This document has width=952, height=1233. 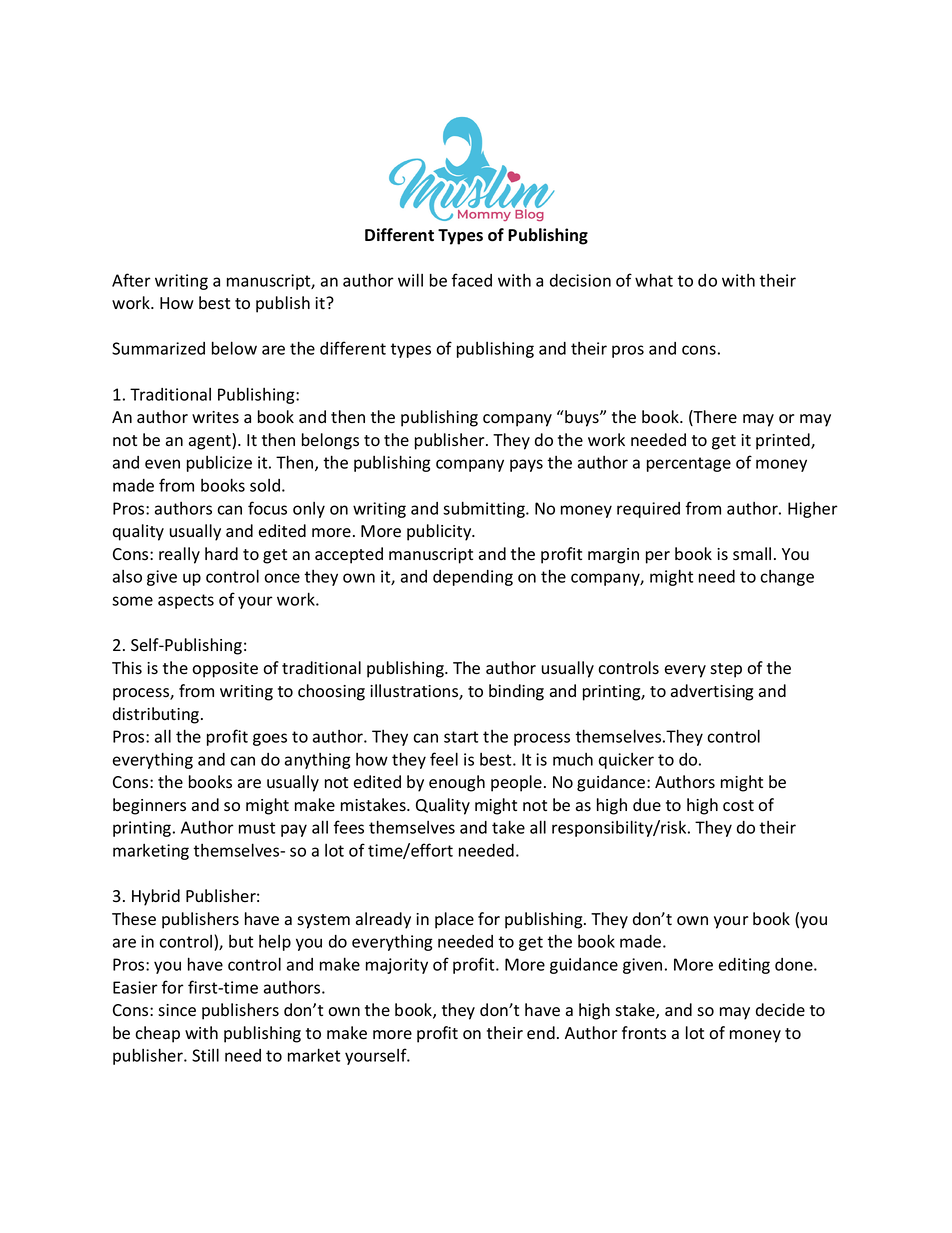 I want to click on what, so click(x=654, y=280).
